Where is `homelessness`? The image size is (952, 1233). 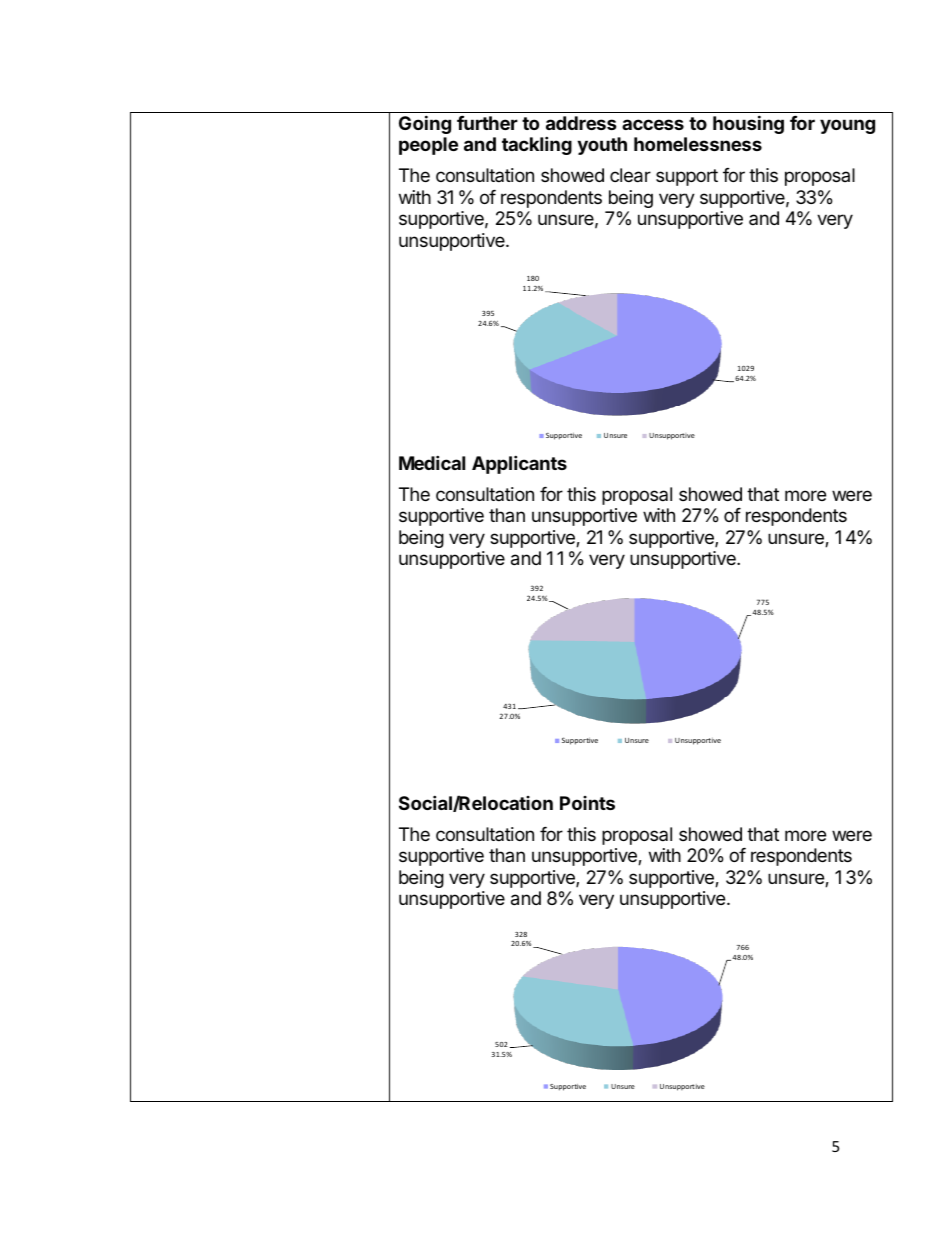 homelessness is located at coordinates (698, 144).
